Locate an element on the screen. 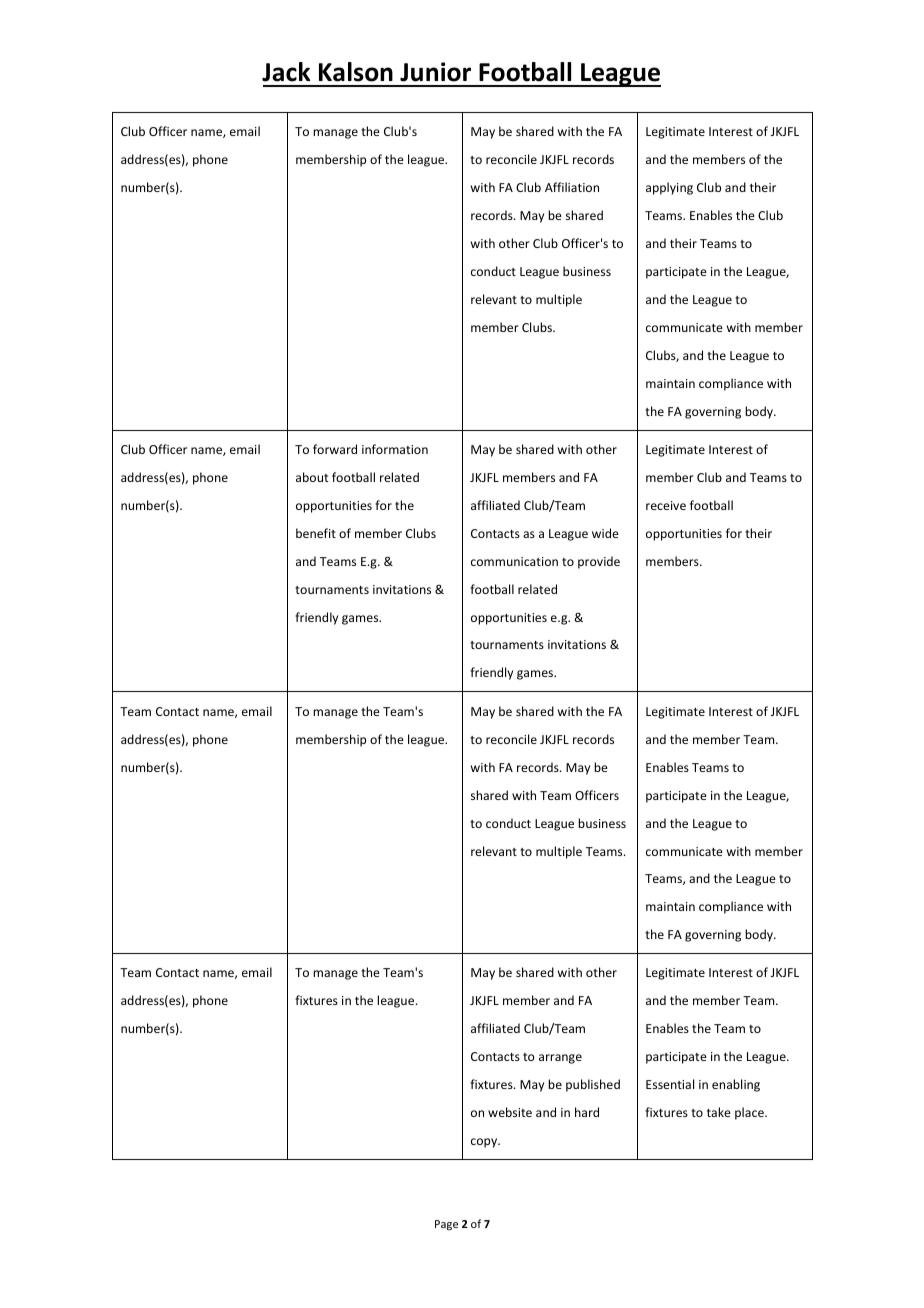 This screenshot has width=924, height=1308. Page is located at coordinates (446, 1225).
